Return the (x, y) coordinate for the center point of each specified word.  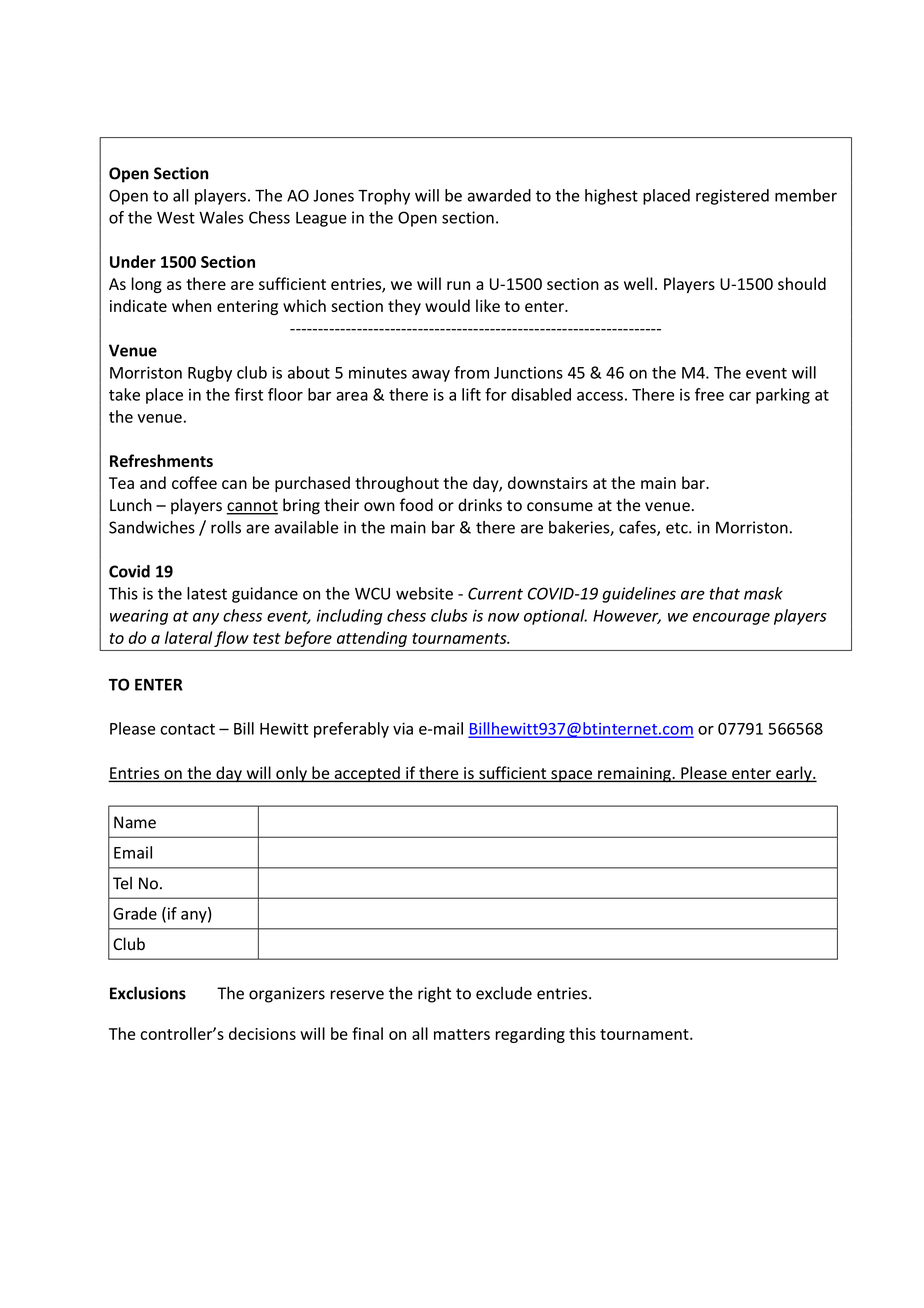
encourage (731, 619)
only (291, 774)
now (504, 617)
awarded (499, 195)
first (249, 394)
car (740, 396)
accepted (367, 774)
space (572, 776)
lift (471, 394)
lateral (188, 637)
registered (732, 197)
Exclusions (148, 993)
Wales (221, 217)
